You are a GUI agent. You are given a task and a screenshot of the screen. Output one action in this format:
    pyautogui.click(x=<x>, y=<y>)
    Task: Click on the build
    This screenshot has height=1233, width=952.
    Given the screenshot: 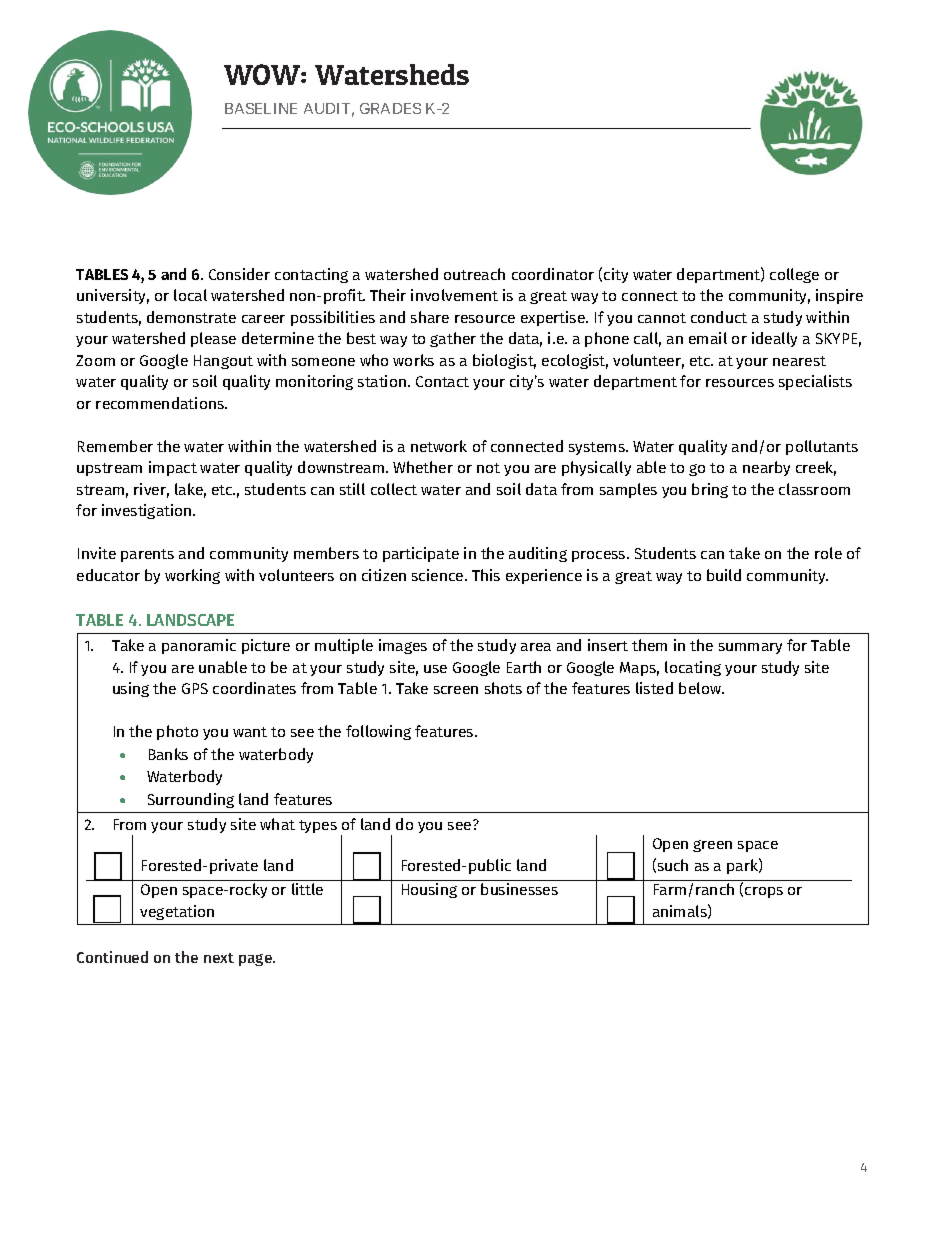 What is the action you would take?
    pyautogui.click(x=724, y=575)
